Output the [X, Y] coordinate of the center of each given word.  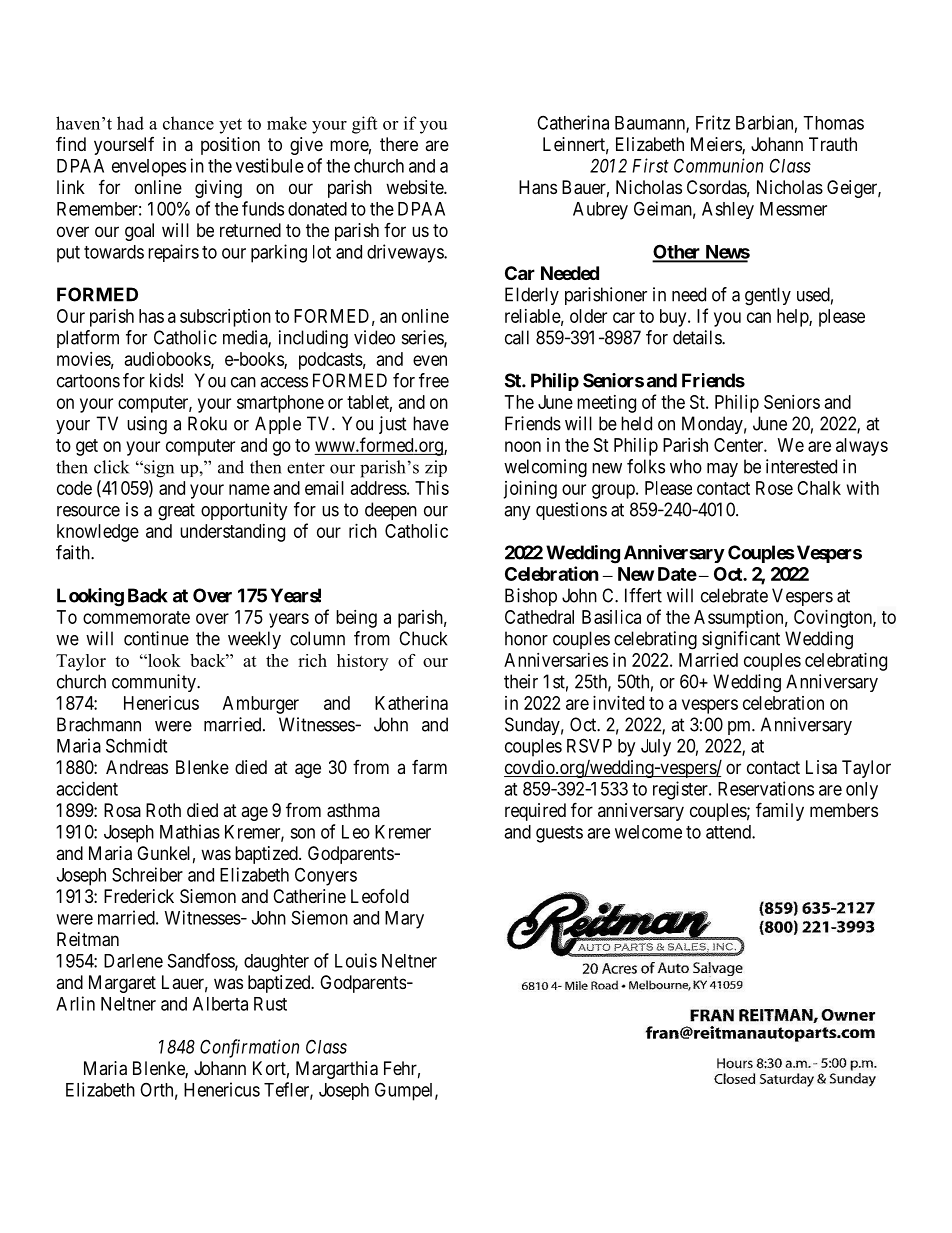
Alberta [220, 1004]
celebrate [734, 595]
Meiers [717, 145]
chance [188, 123]
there [399, 144]
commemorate [136, 617]
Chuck [423, 638]
